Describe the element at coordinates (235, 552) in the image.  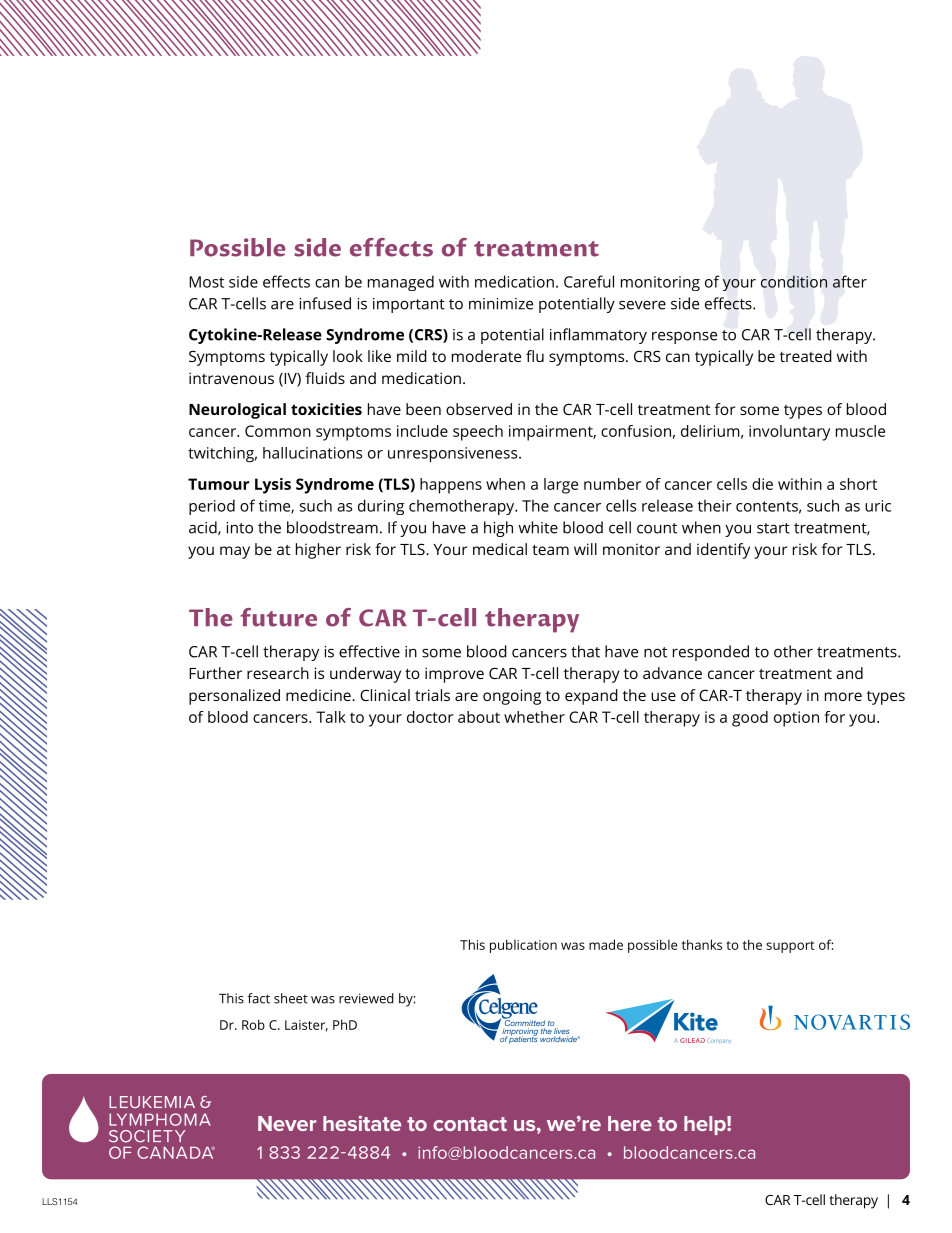
I see `may` at that location.
